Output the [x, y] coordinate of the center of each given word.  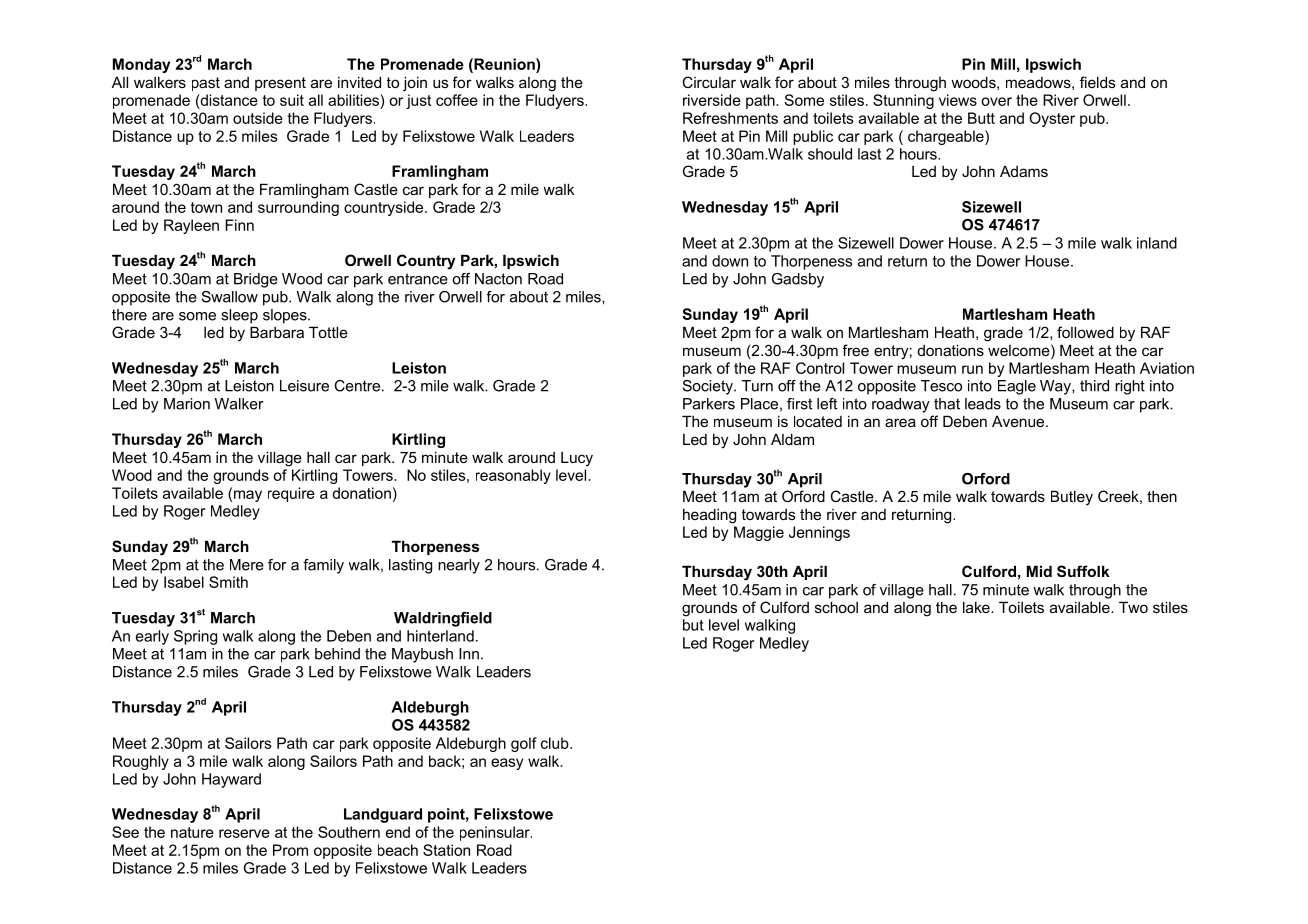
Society [709, 387]
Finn [239, 225]
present [280, 84]
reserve [244, 833]
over [996, 101]
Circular [709, 82]
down [730, 261]
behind [337, 654]
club [556, 743]
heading [709, 516]
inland [1157, 243]
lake [977, 607]
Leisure [304, 386]
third [1094, 386]
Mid [1039, 571]
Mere [247, 565]
